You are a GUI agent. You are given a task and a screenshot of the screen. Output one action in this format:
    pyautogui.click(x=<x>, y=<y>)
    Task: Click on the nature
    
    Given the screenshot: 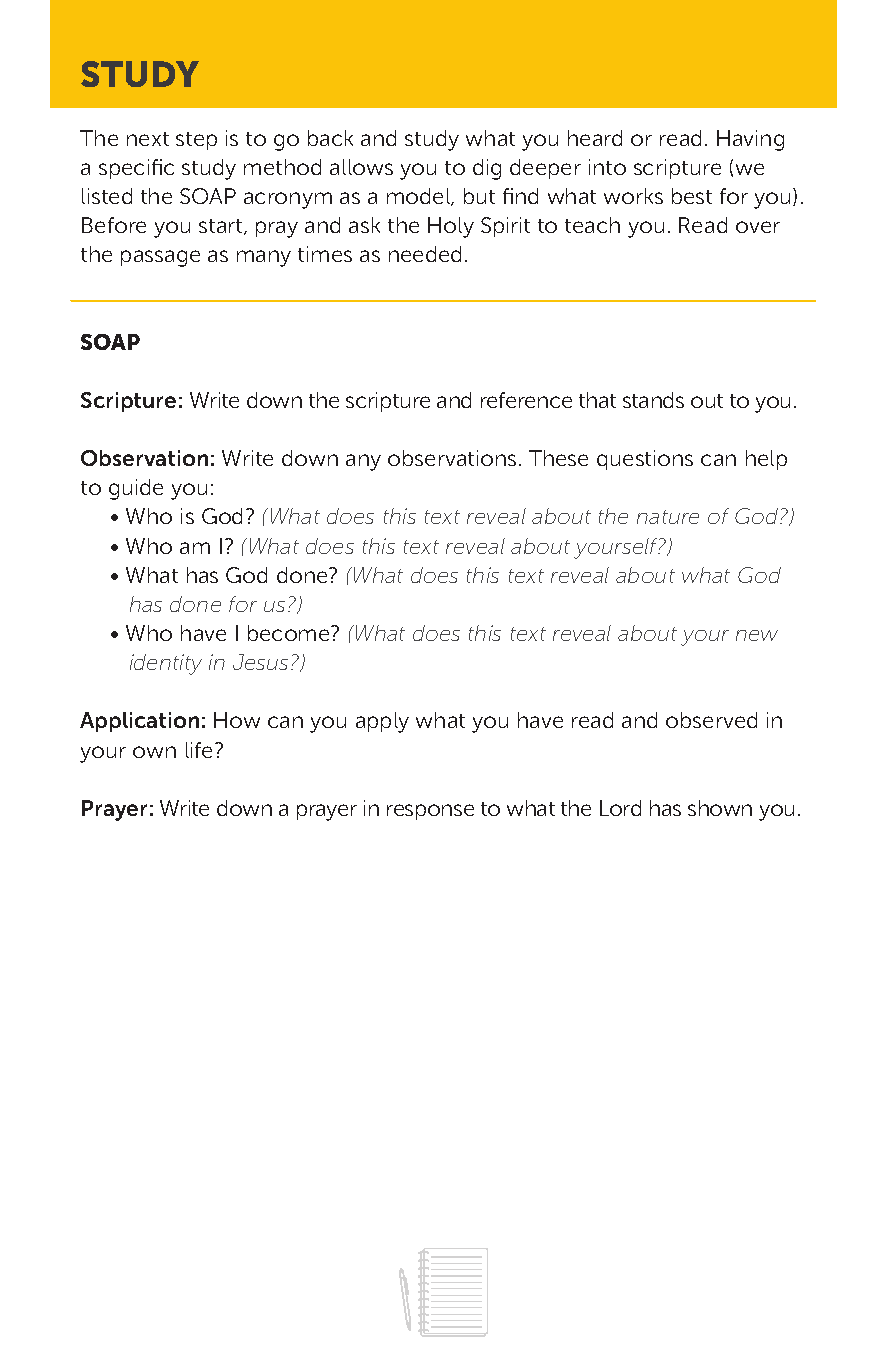 What is the action you would take?
    pyautogui.click(x=668, y=517)
